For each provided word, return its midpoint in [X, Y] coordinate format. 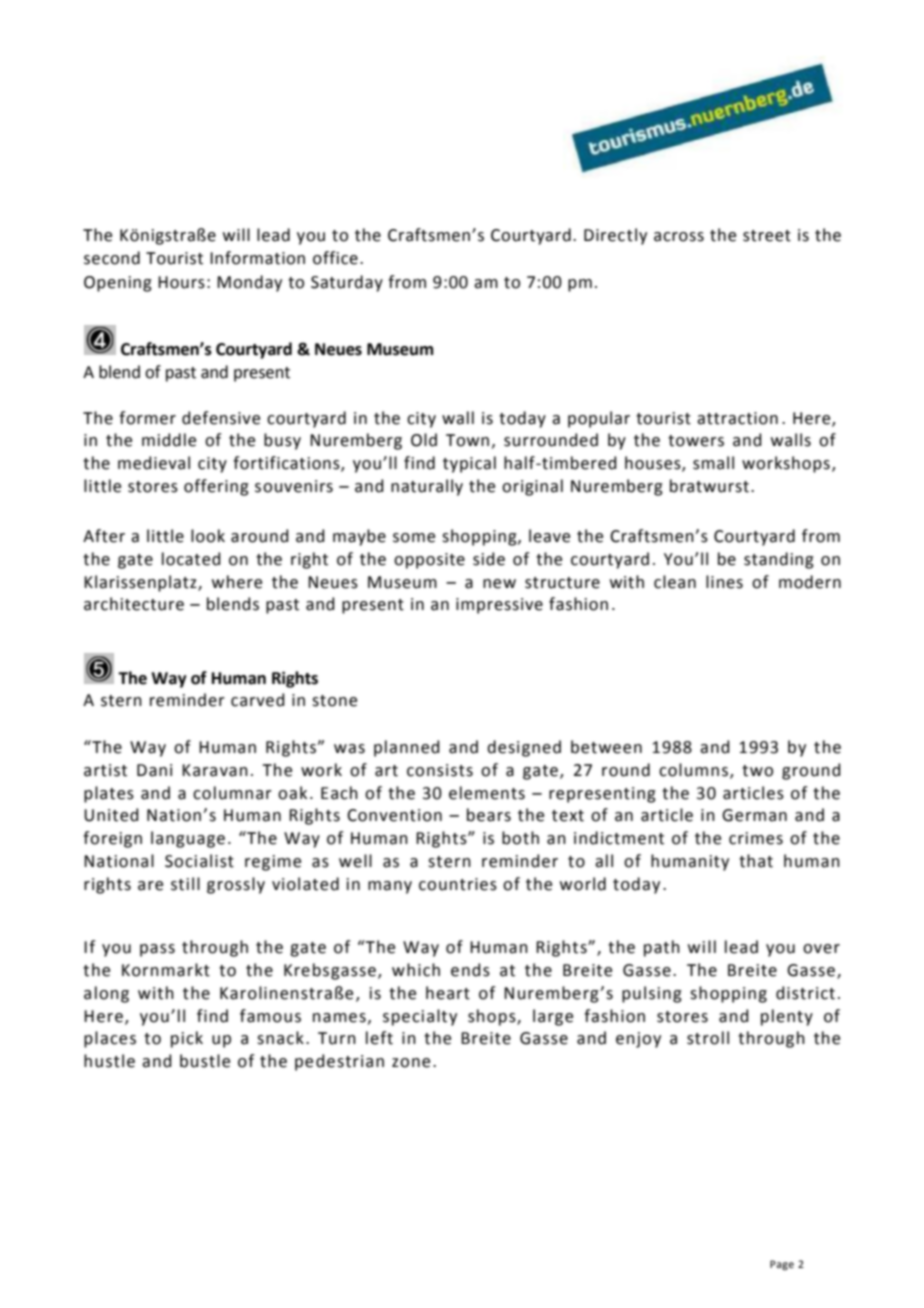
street [767, 236]
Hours [181, 282]
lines [724, 582]
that [756, 861]
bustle [205, 1061]
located [191, 559]
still [185, 884]
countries [458, 884]
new [499, 584]
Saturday [347, 283]
